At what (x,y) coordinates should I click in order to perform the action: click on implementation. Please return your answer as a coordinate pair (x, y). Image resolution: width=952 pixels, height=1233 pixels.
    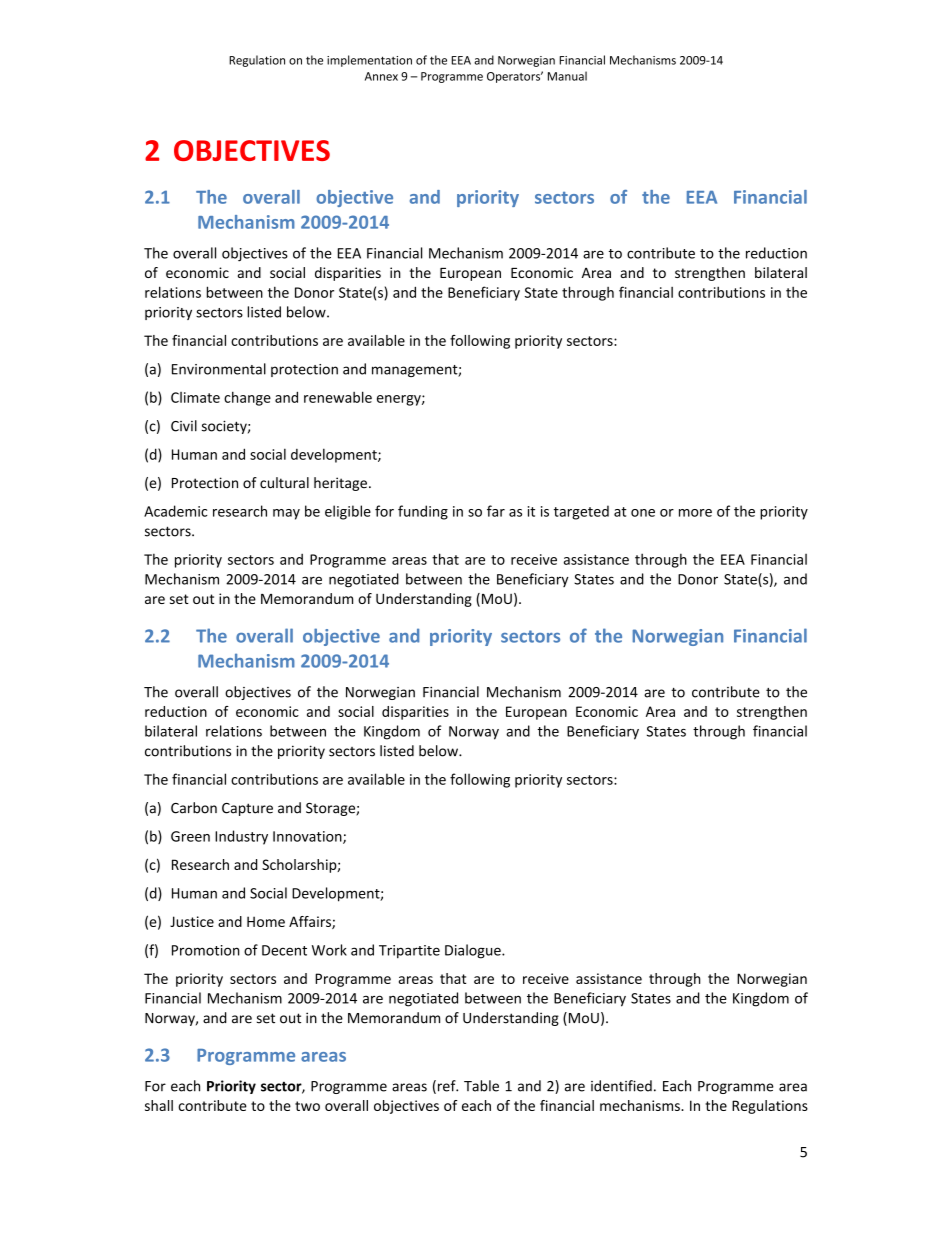
    Looking at the image, I should click on (369, 61).
